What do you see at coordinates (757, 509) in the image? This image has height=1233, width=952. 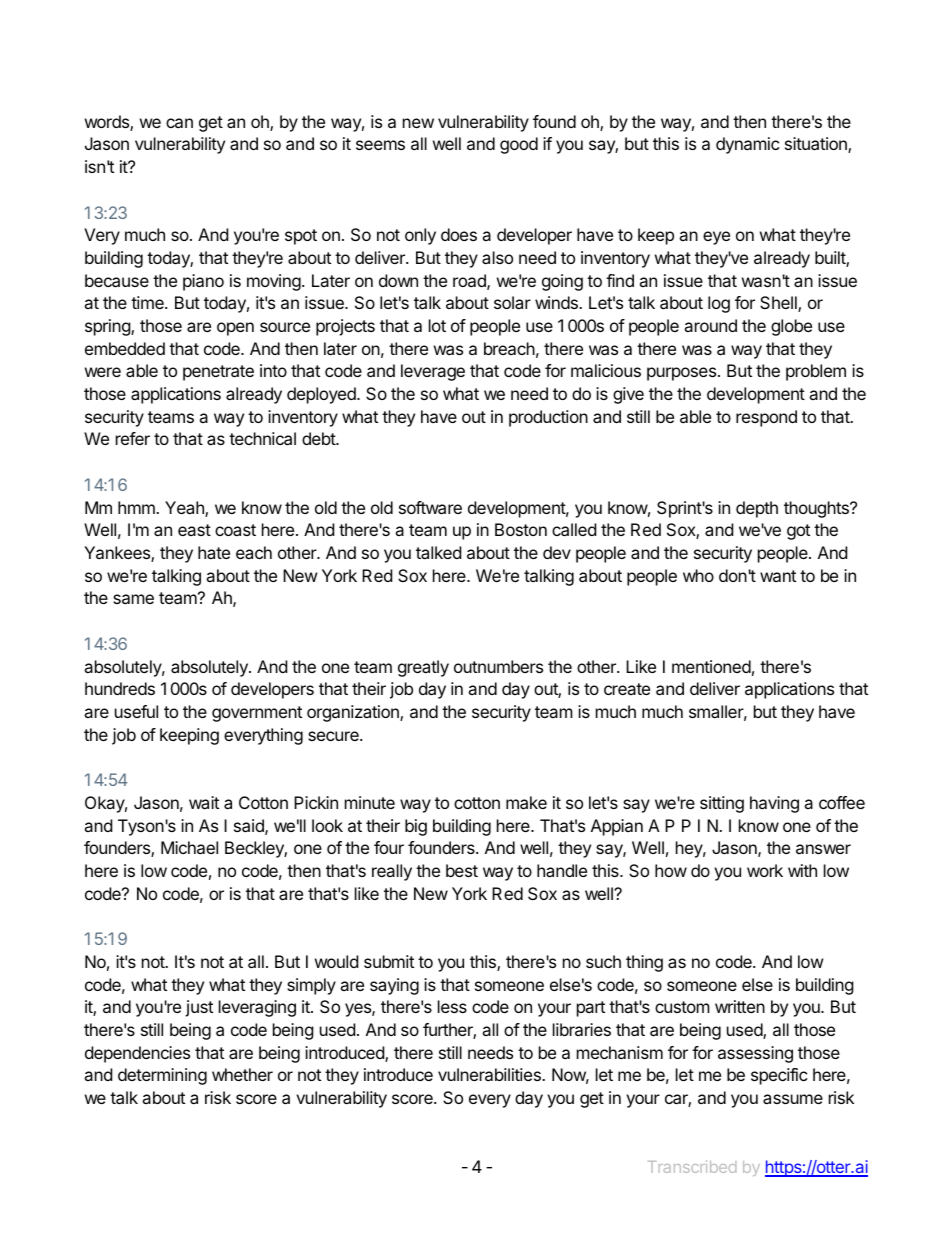 I see `depth` at bounding box center [757, 509].
